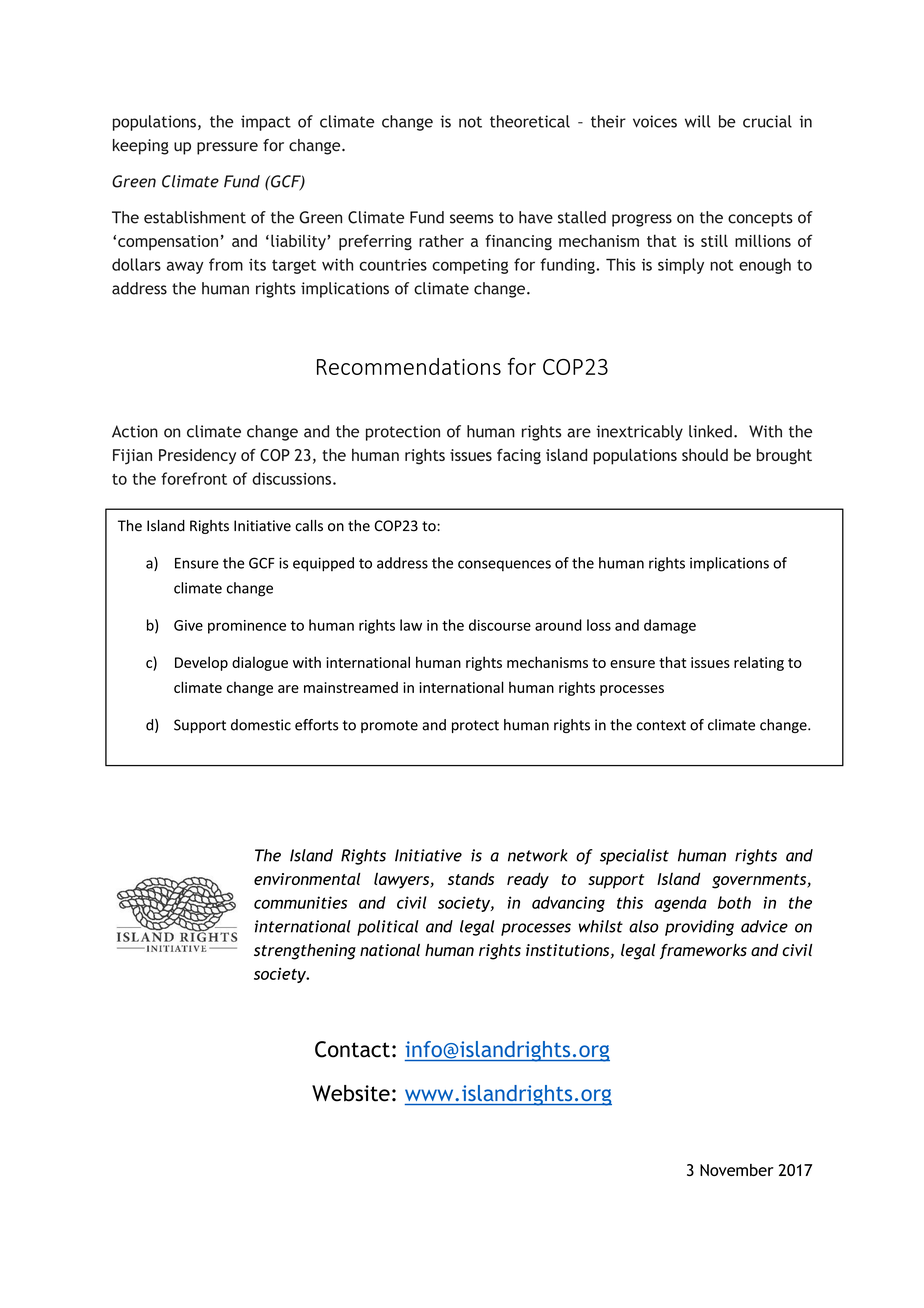  What do you see at coordinates (409, 366) in the screenshot?
I see `Recommendations` at bounding box center [409, 366].
